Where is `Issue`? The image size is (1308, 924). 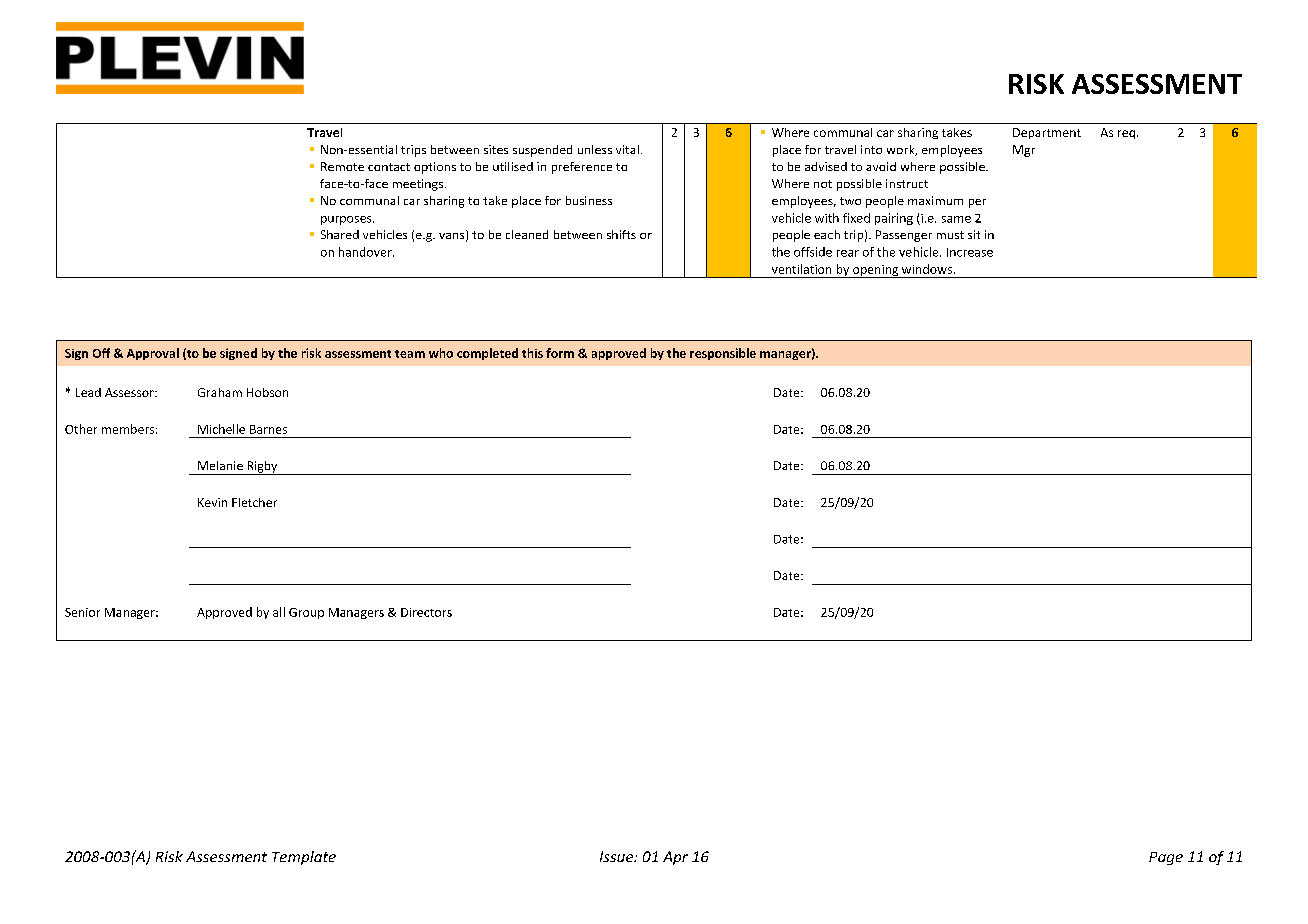 Issue is located at coordinates (618, 856).
